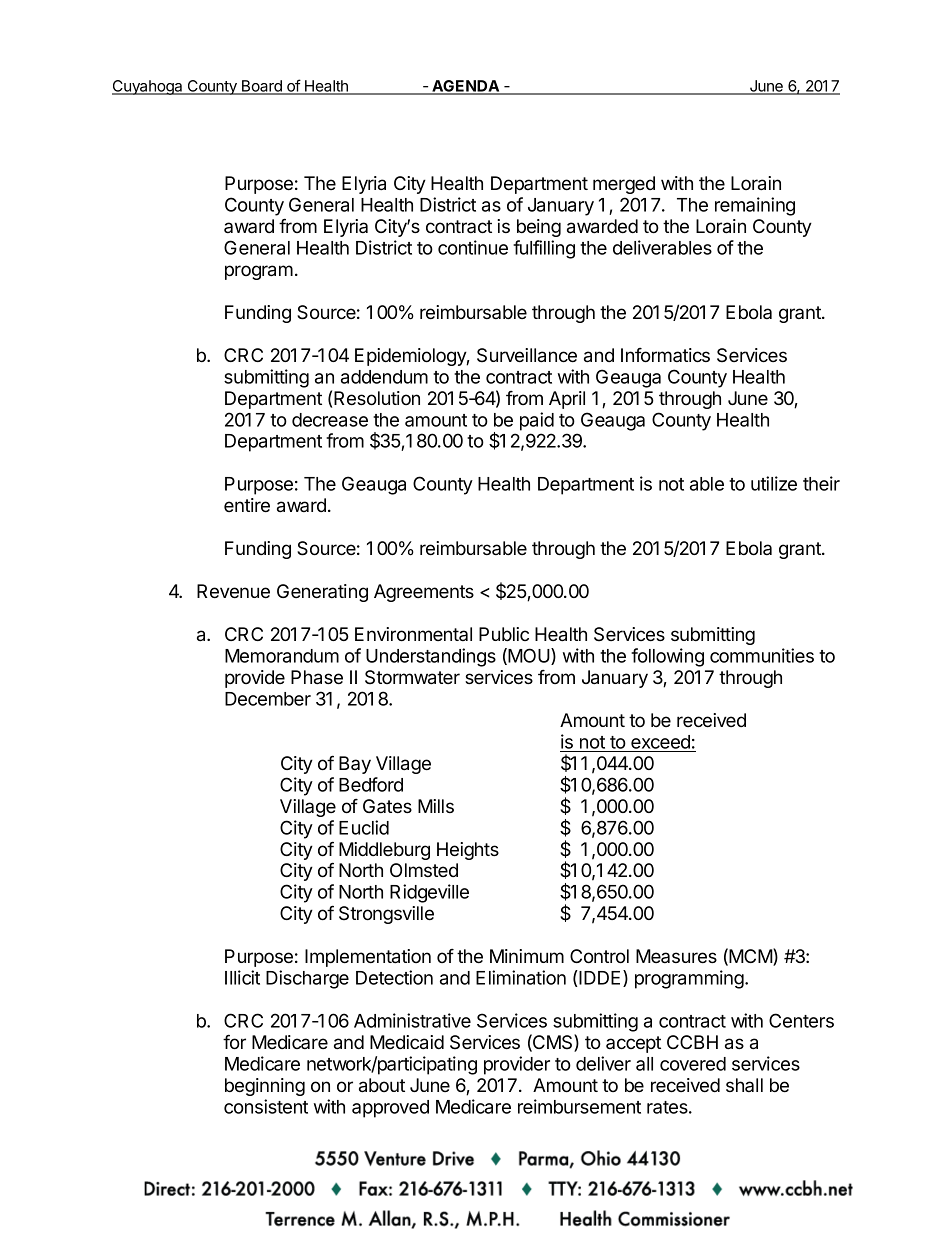 The image size is (952, 1233). What do you see at coordinates (265, 1087) in the screenshot?
I see `beginning` at bounding box center [265, 1087].
